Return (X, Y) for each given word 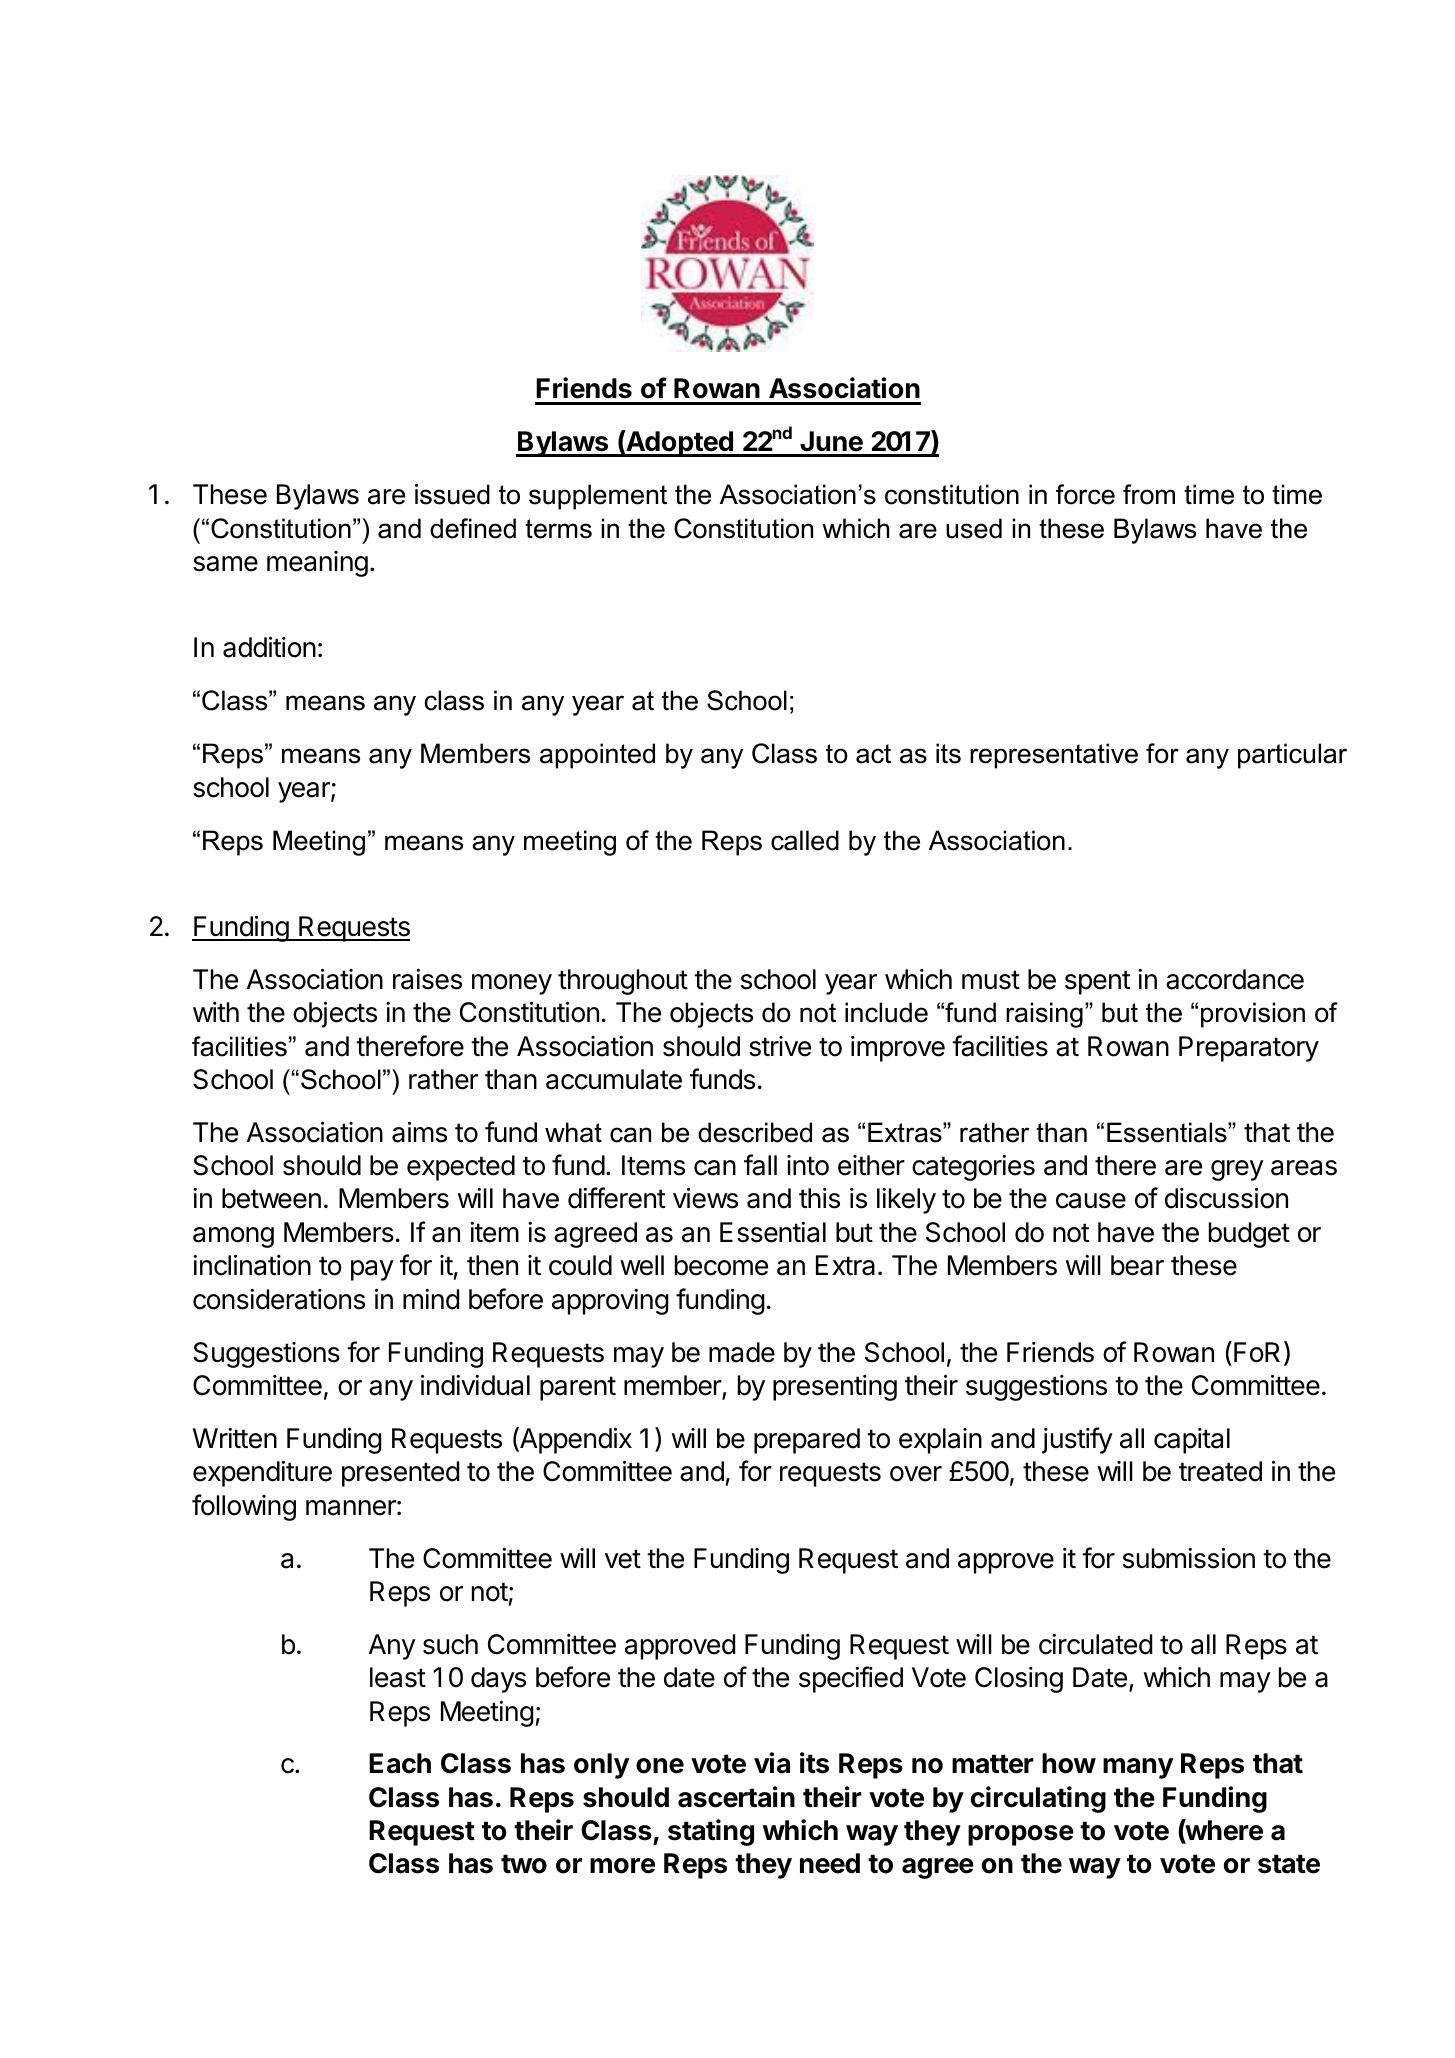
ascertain (736, 1797)
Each (400, 1763)
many (1138, 1768)
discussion (1226, 1198)
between (271, 1198)
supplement (598, 497)
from (1149, 494)
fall (760, 1165)
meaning (317, 564)
